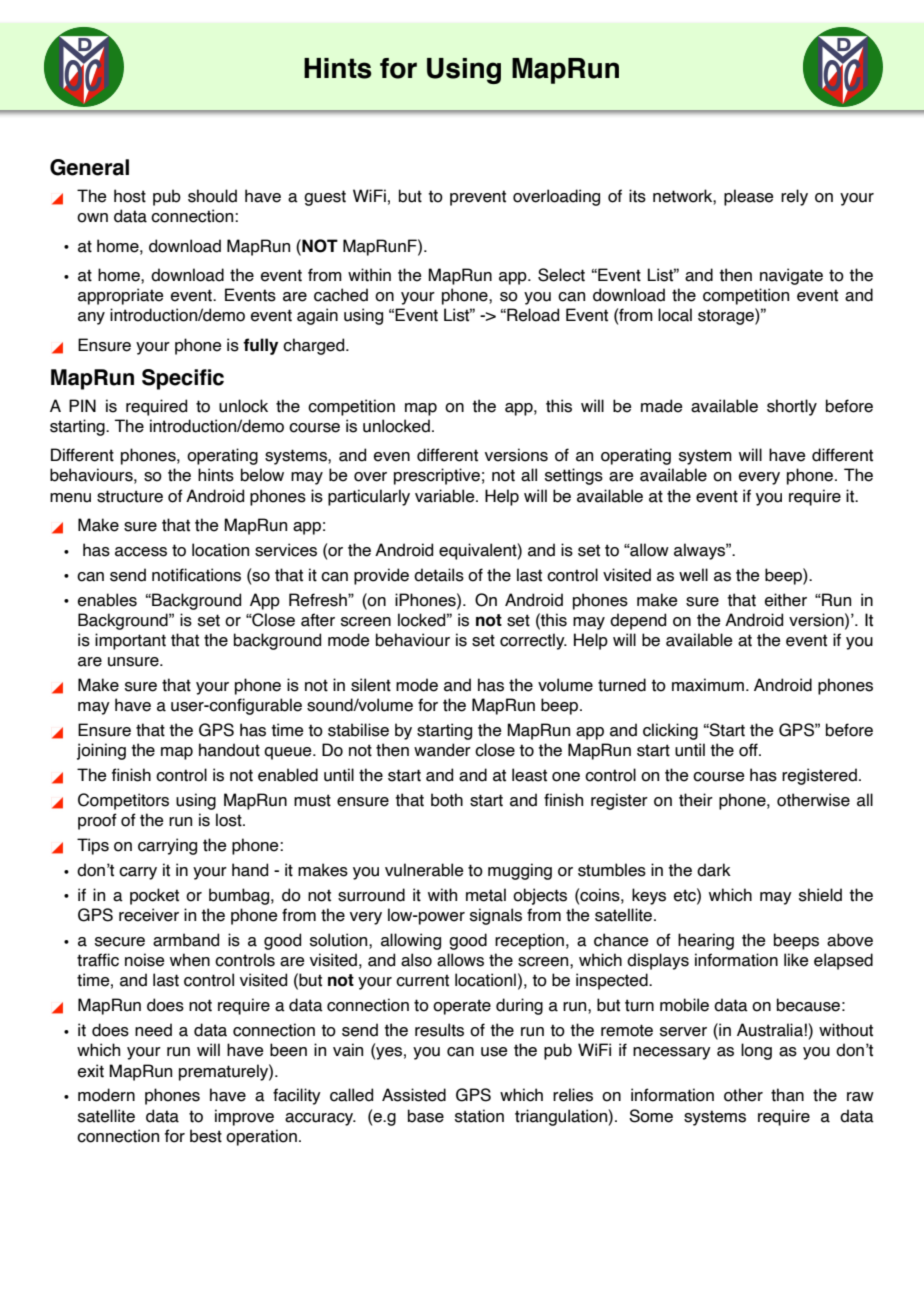 This page has height=1308, width=924. I want to click on receiver, so click(149, 915).
